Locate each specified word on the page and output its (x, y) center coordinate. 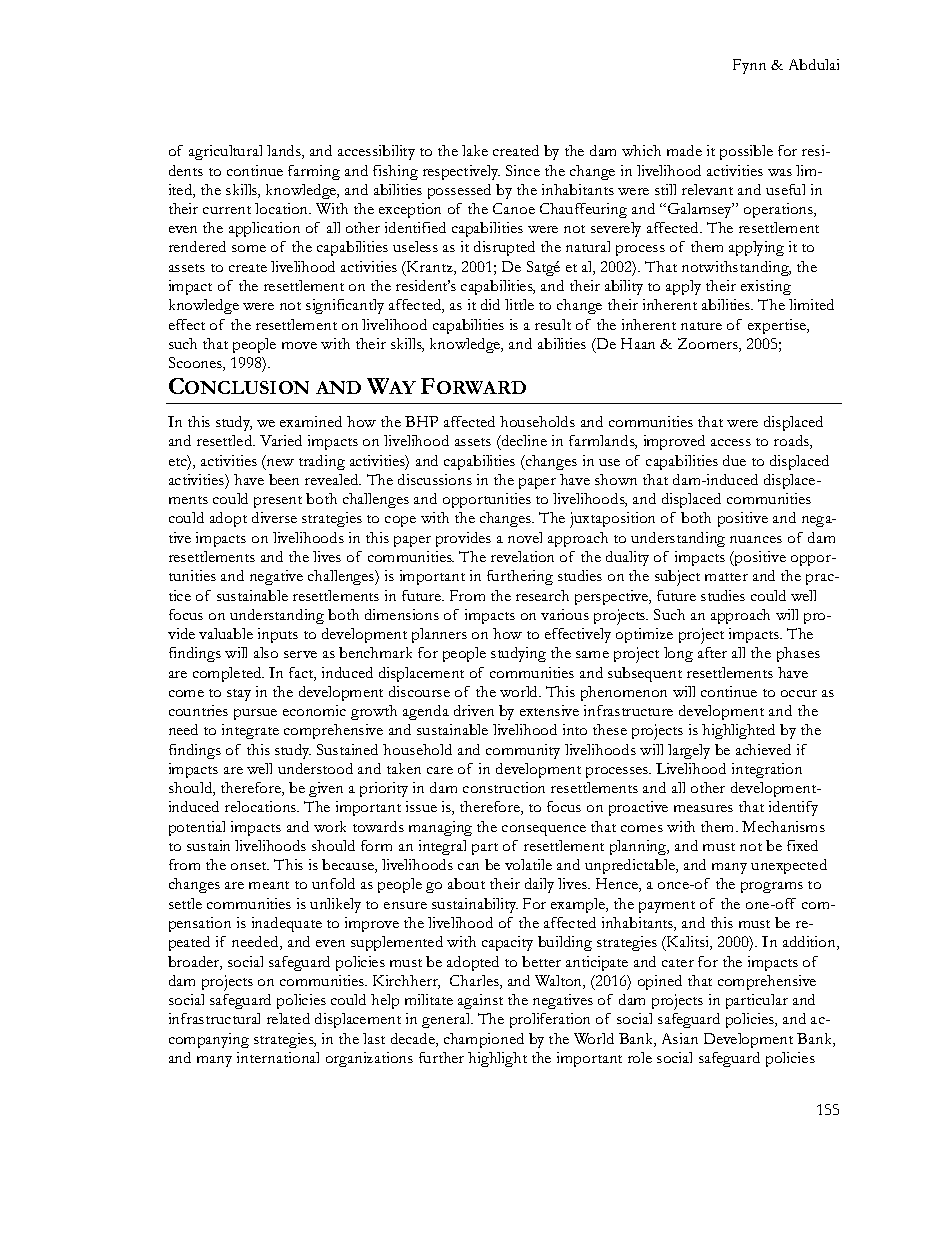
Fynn (749, 66)
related (288, 1018)
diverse (274, 517)
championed (484, 1040)
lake (475, 150)
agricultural (225, 152)
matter (726, 577)
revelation (522, 556)
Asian (680, 1038)
